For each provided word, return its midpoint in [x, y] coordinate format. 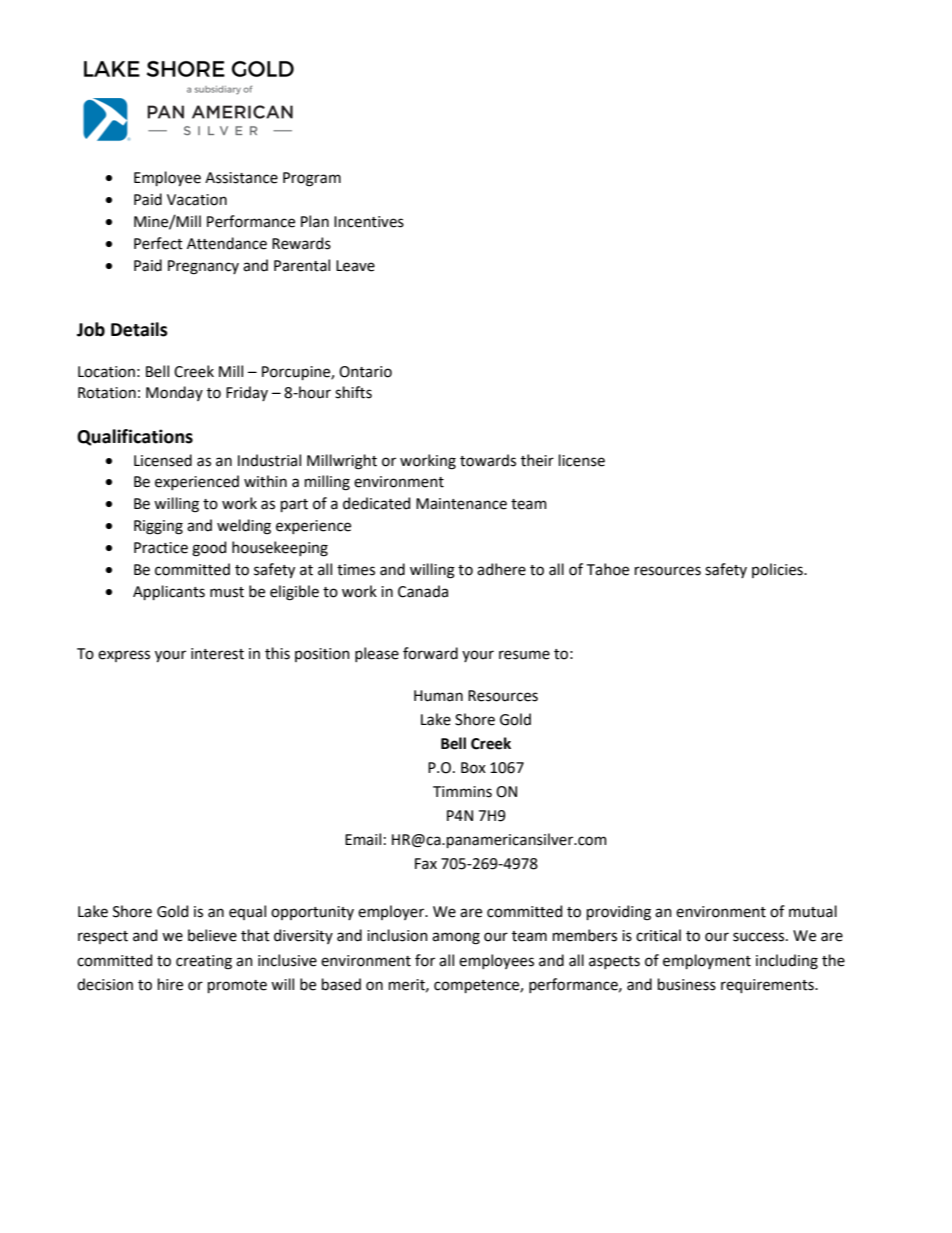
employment [707, 961]
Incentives [369, 222]
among [456, 938]
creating [204, 962]
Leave [355, 266]
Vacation [197, 200]
